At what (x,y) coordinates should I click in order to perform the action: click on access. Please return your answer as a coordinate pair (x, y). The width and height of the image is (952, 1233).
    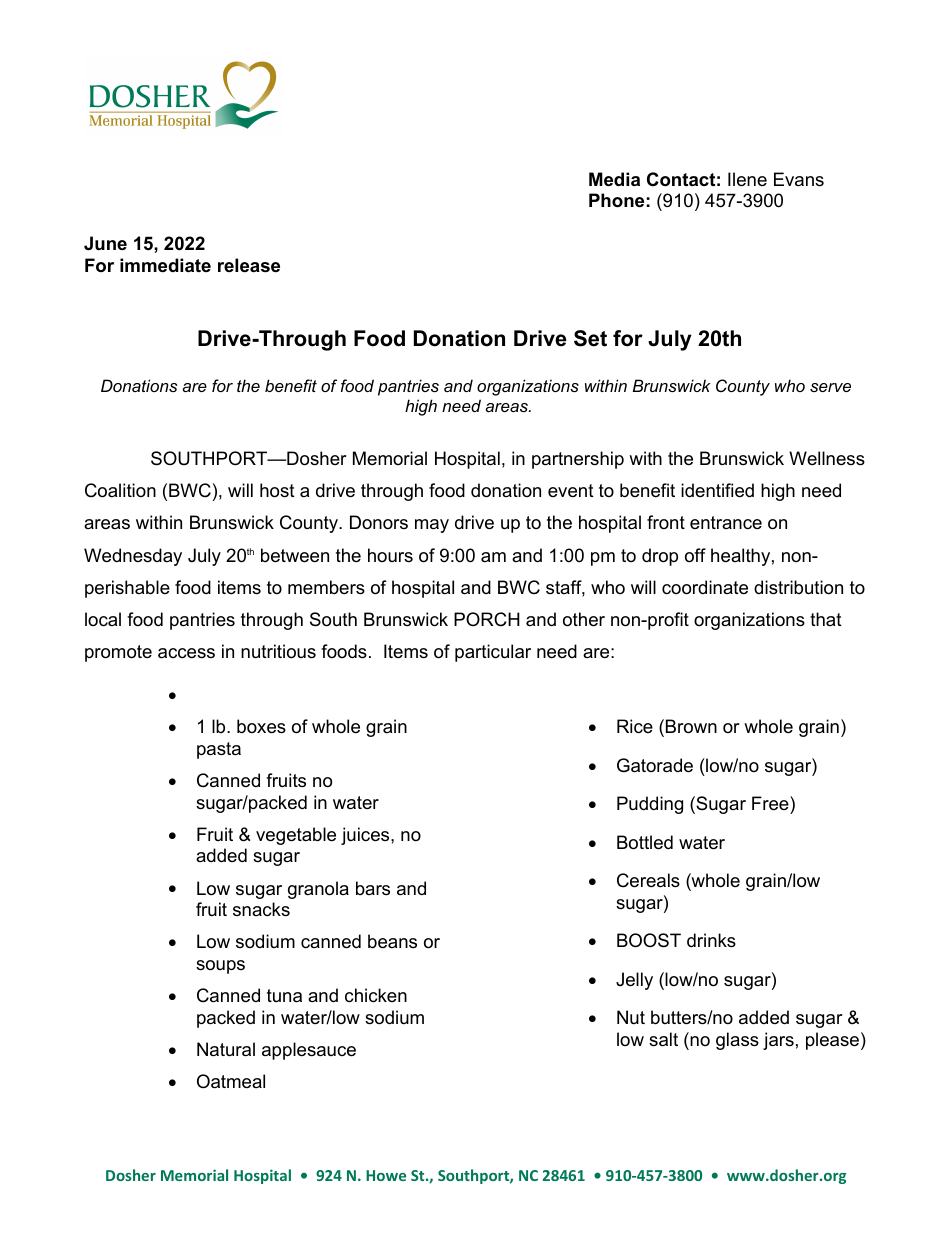
    Looking at the image, I should click on (186, 653).
